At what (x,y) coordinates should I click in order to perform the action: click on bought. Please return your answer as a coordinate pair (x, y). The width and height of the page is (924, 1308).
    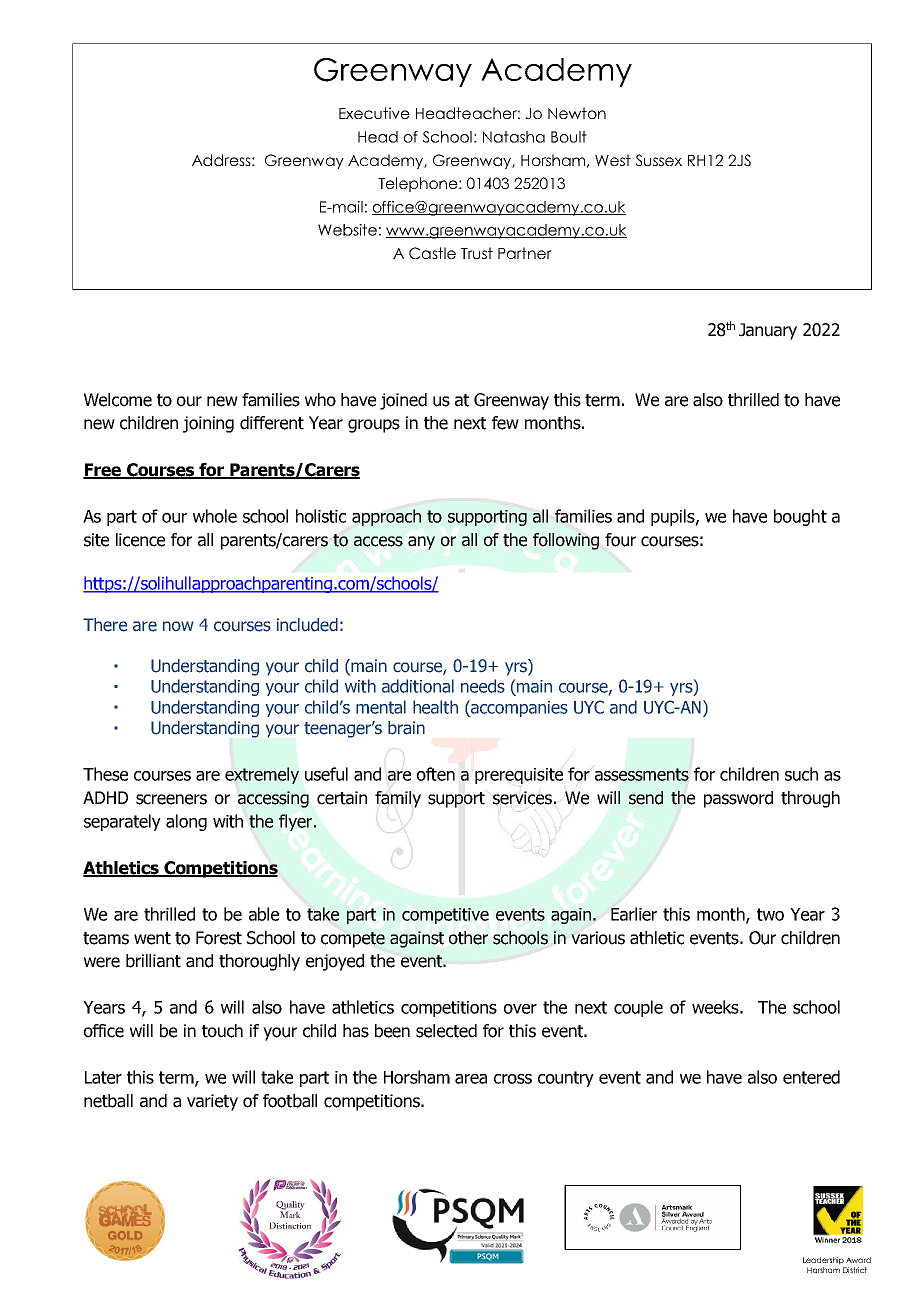
    Looking at the image, I should click on (800, 517).
